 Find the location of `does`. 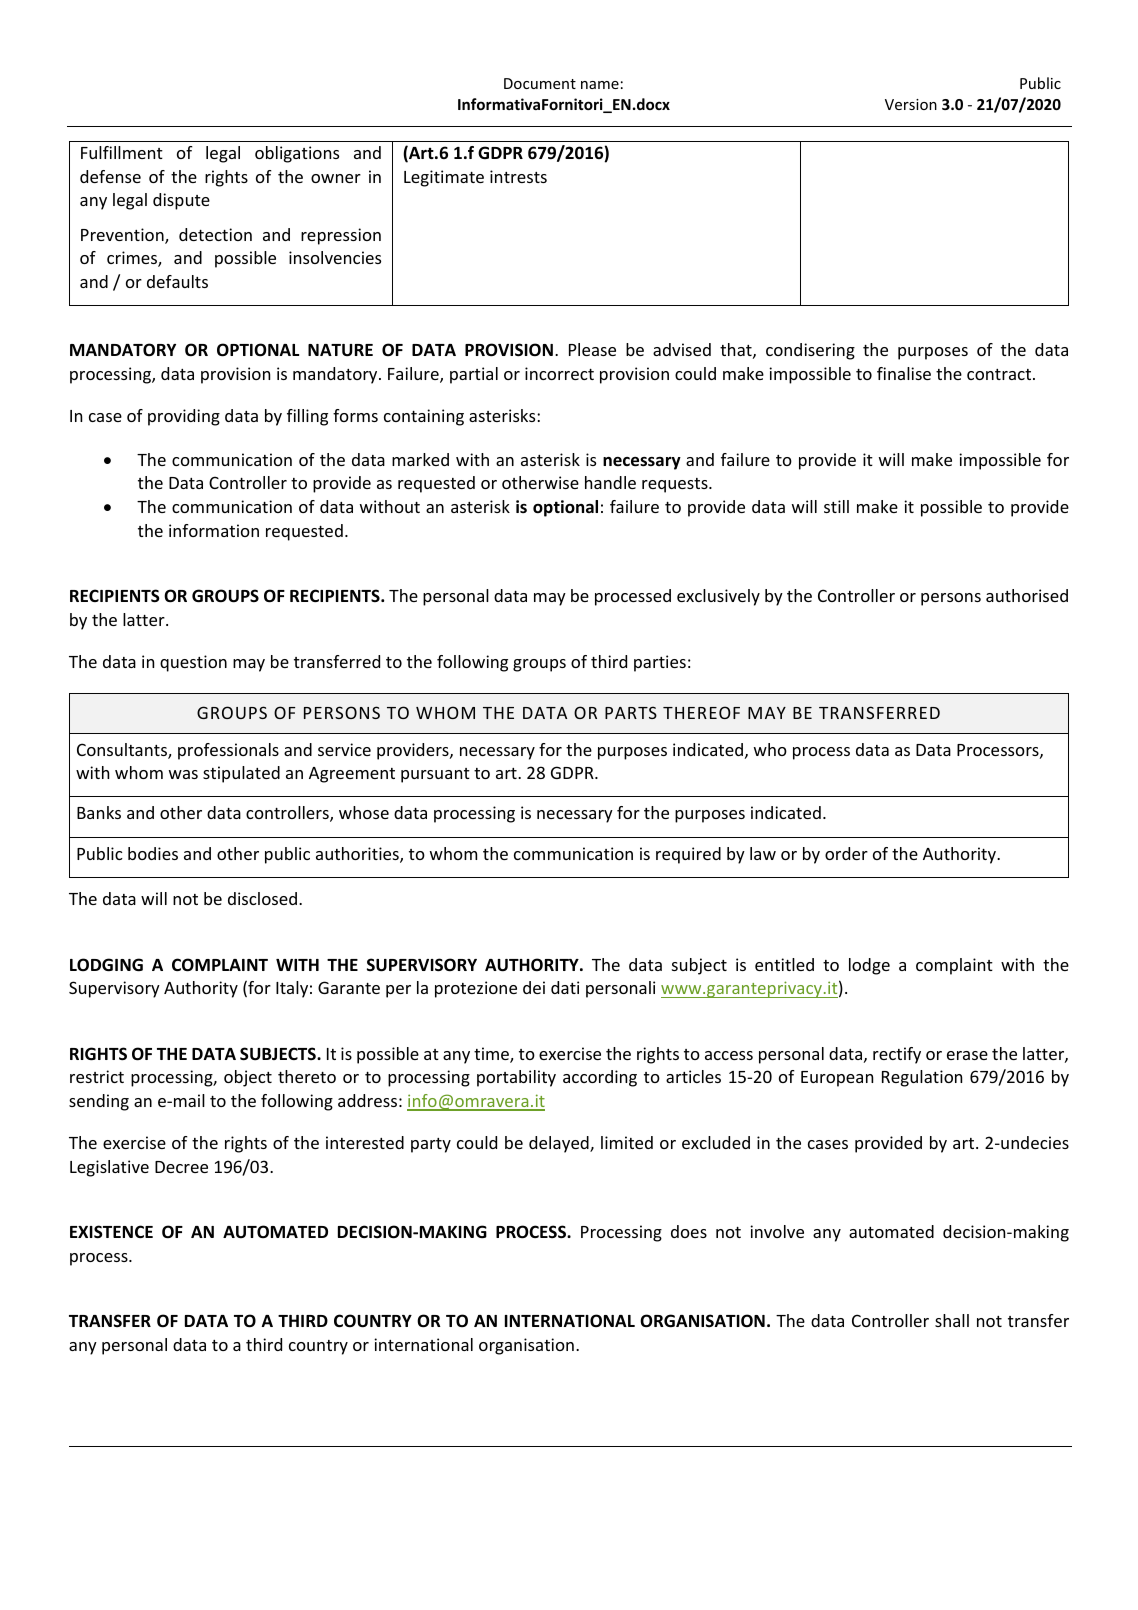

does is located at coordinates (689, 1231).
